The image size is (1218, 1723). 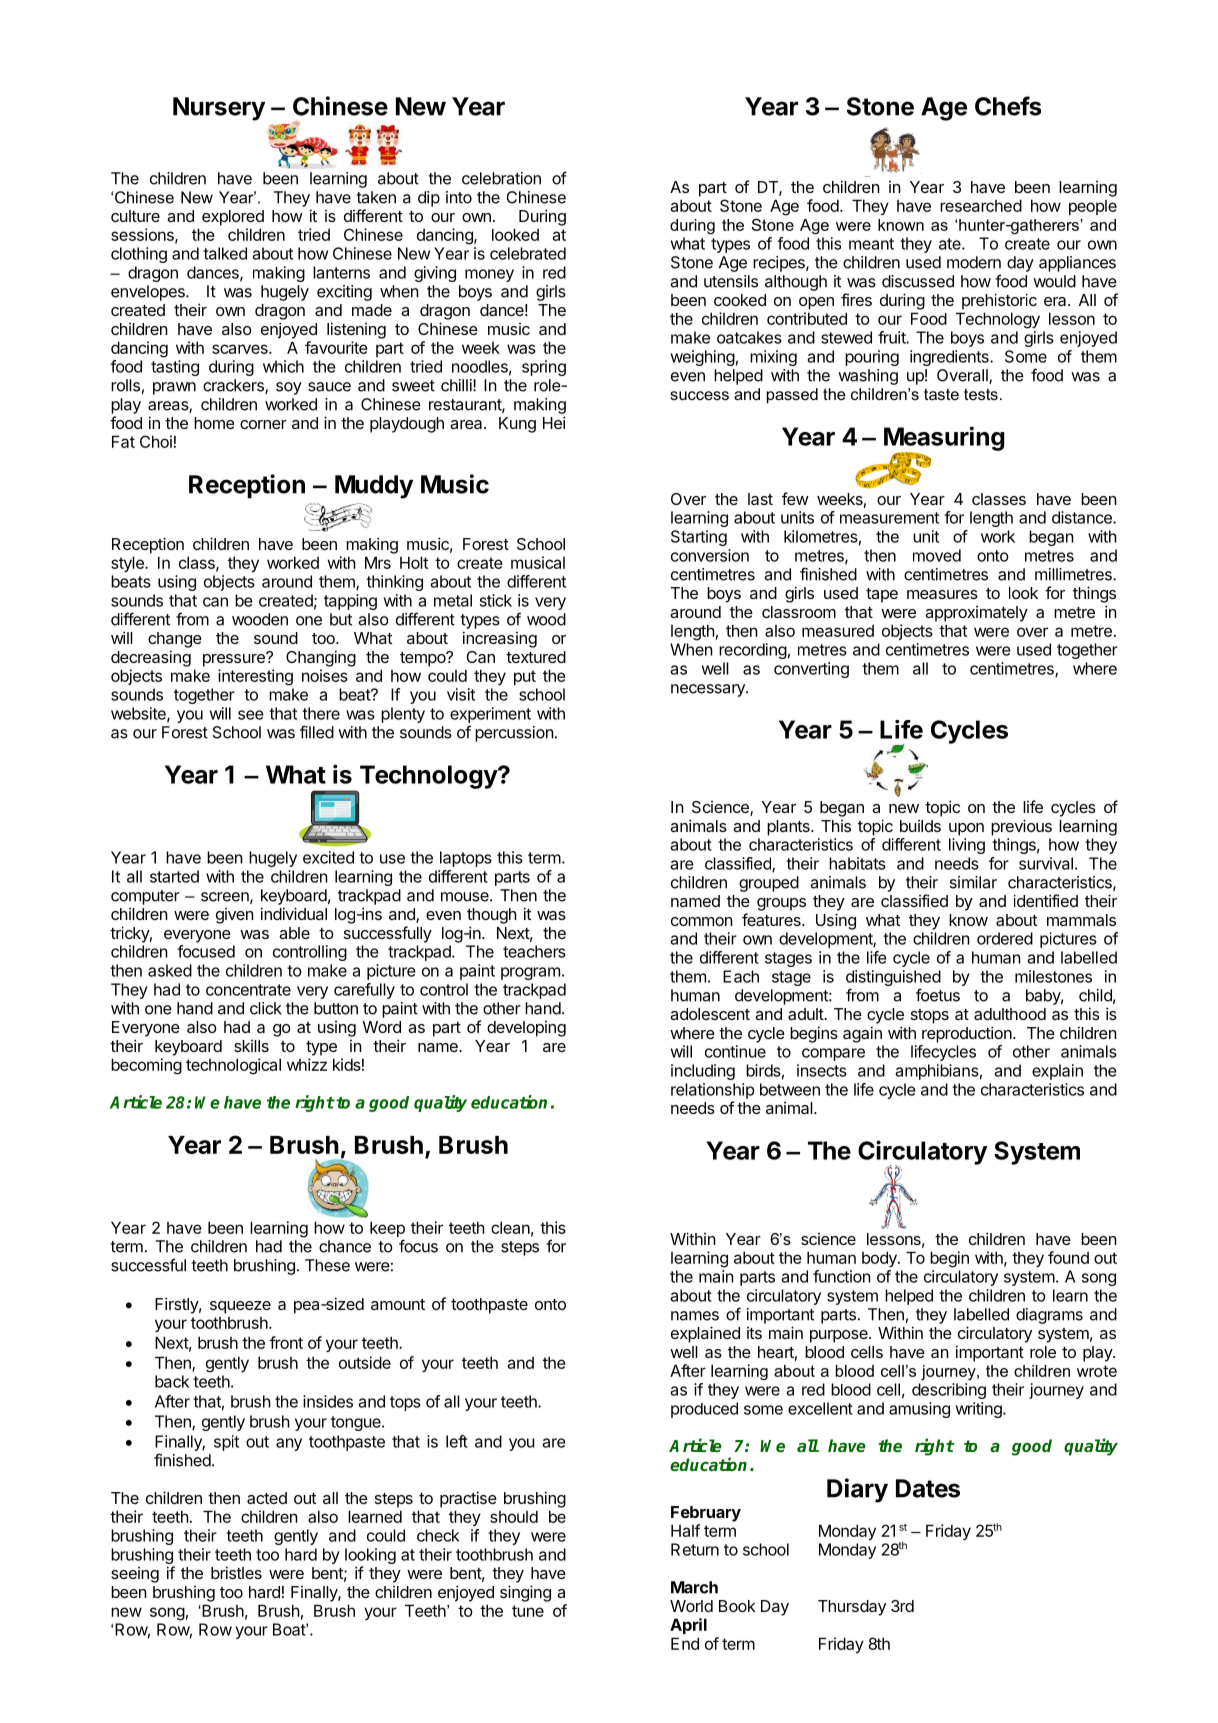 What do you see at coordinates (1008, 106) in the screenshot?
I see `Chefs` at bounding box center [1008, 106].
